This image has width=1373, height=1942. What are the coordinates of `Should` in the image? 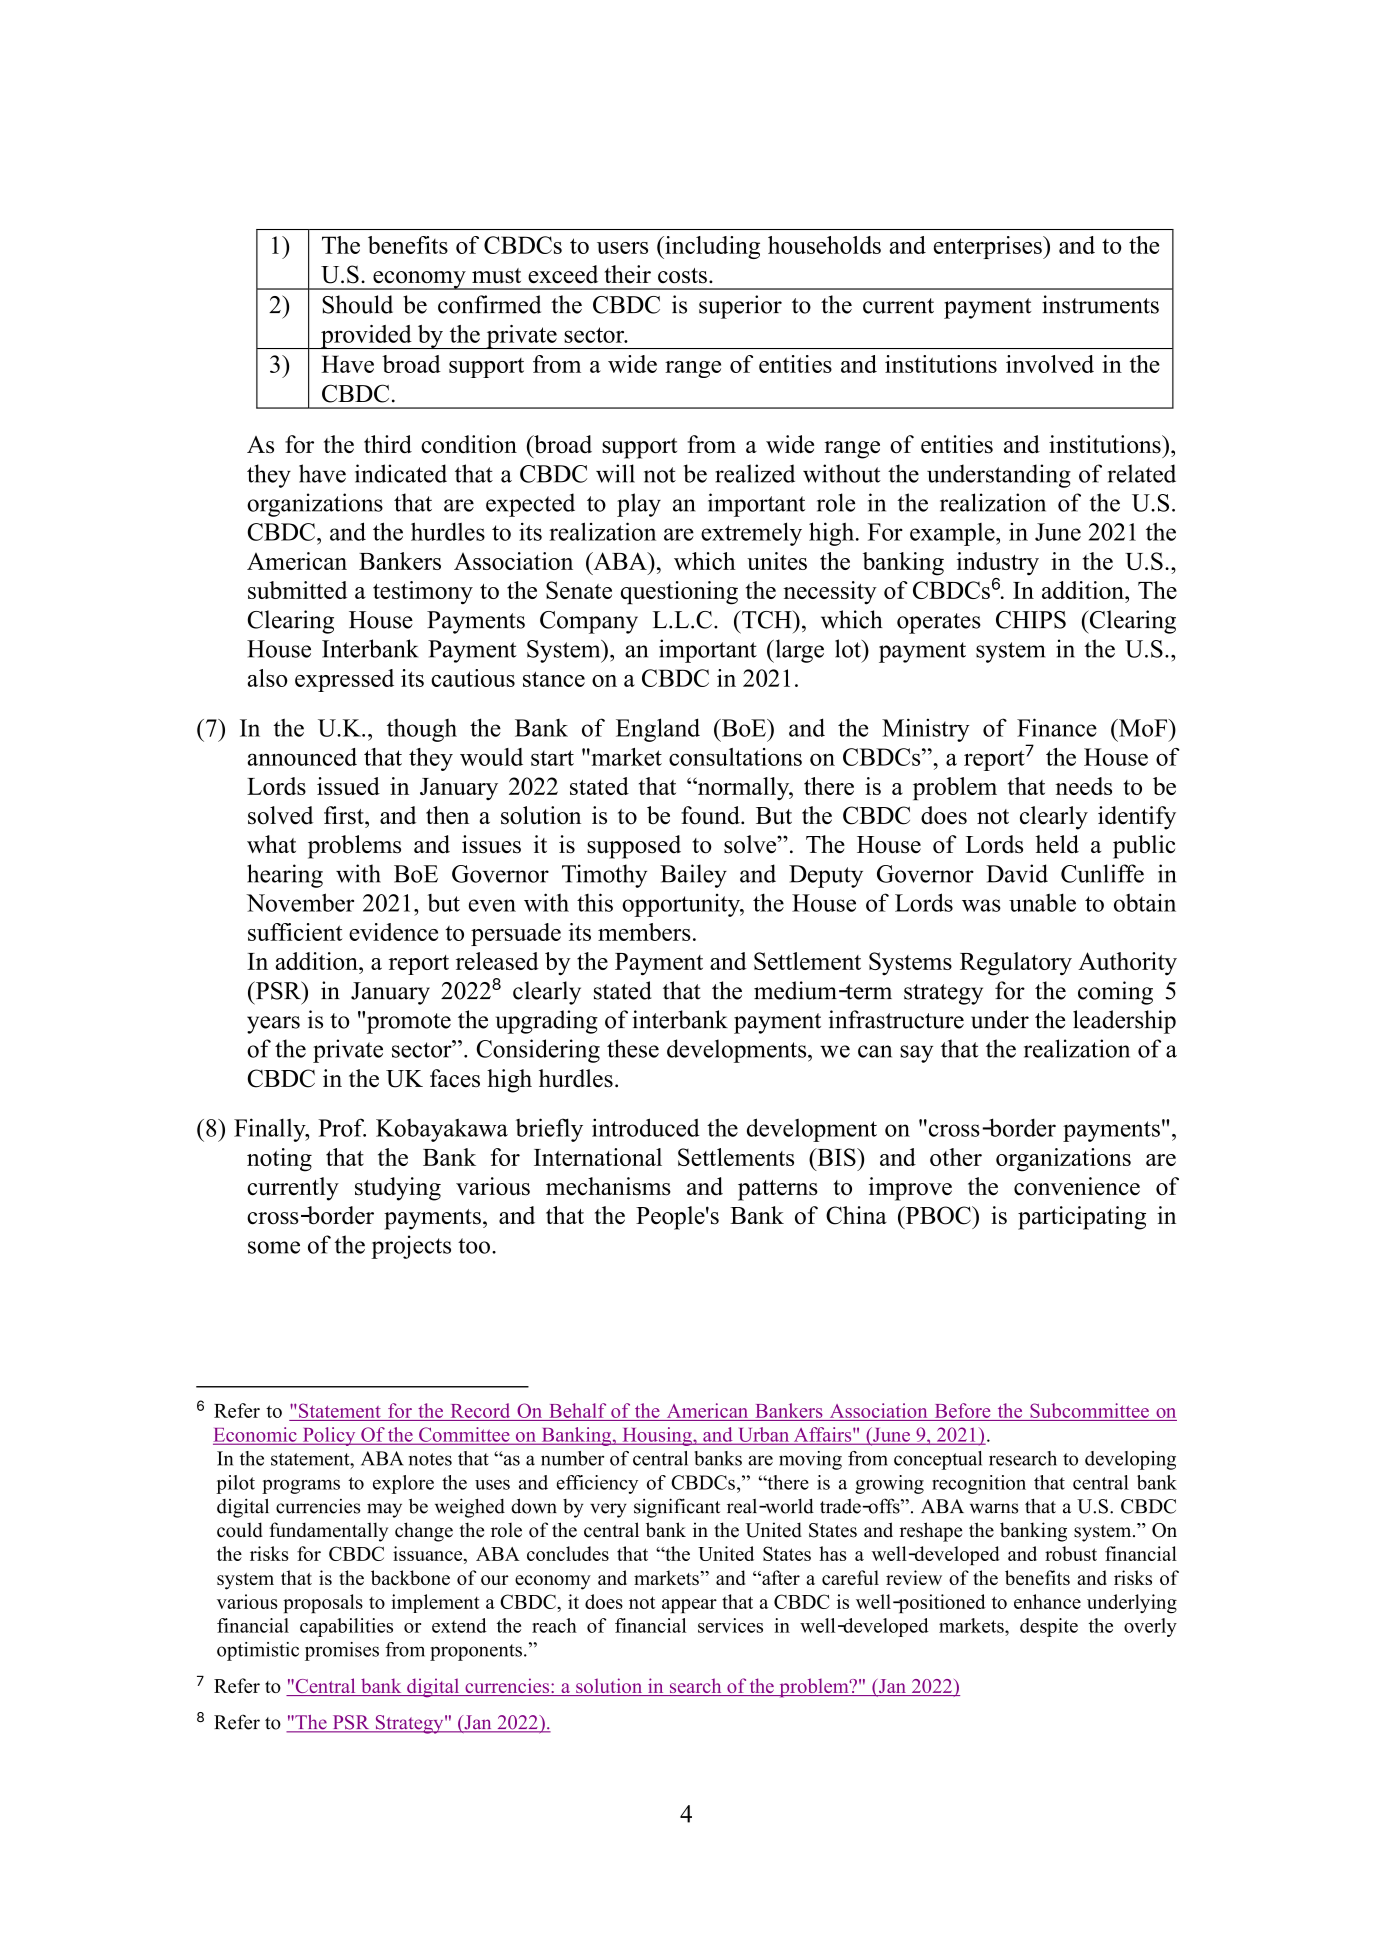 It's located at (357, 304).
